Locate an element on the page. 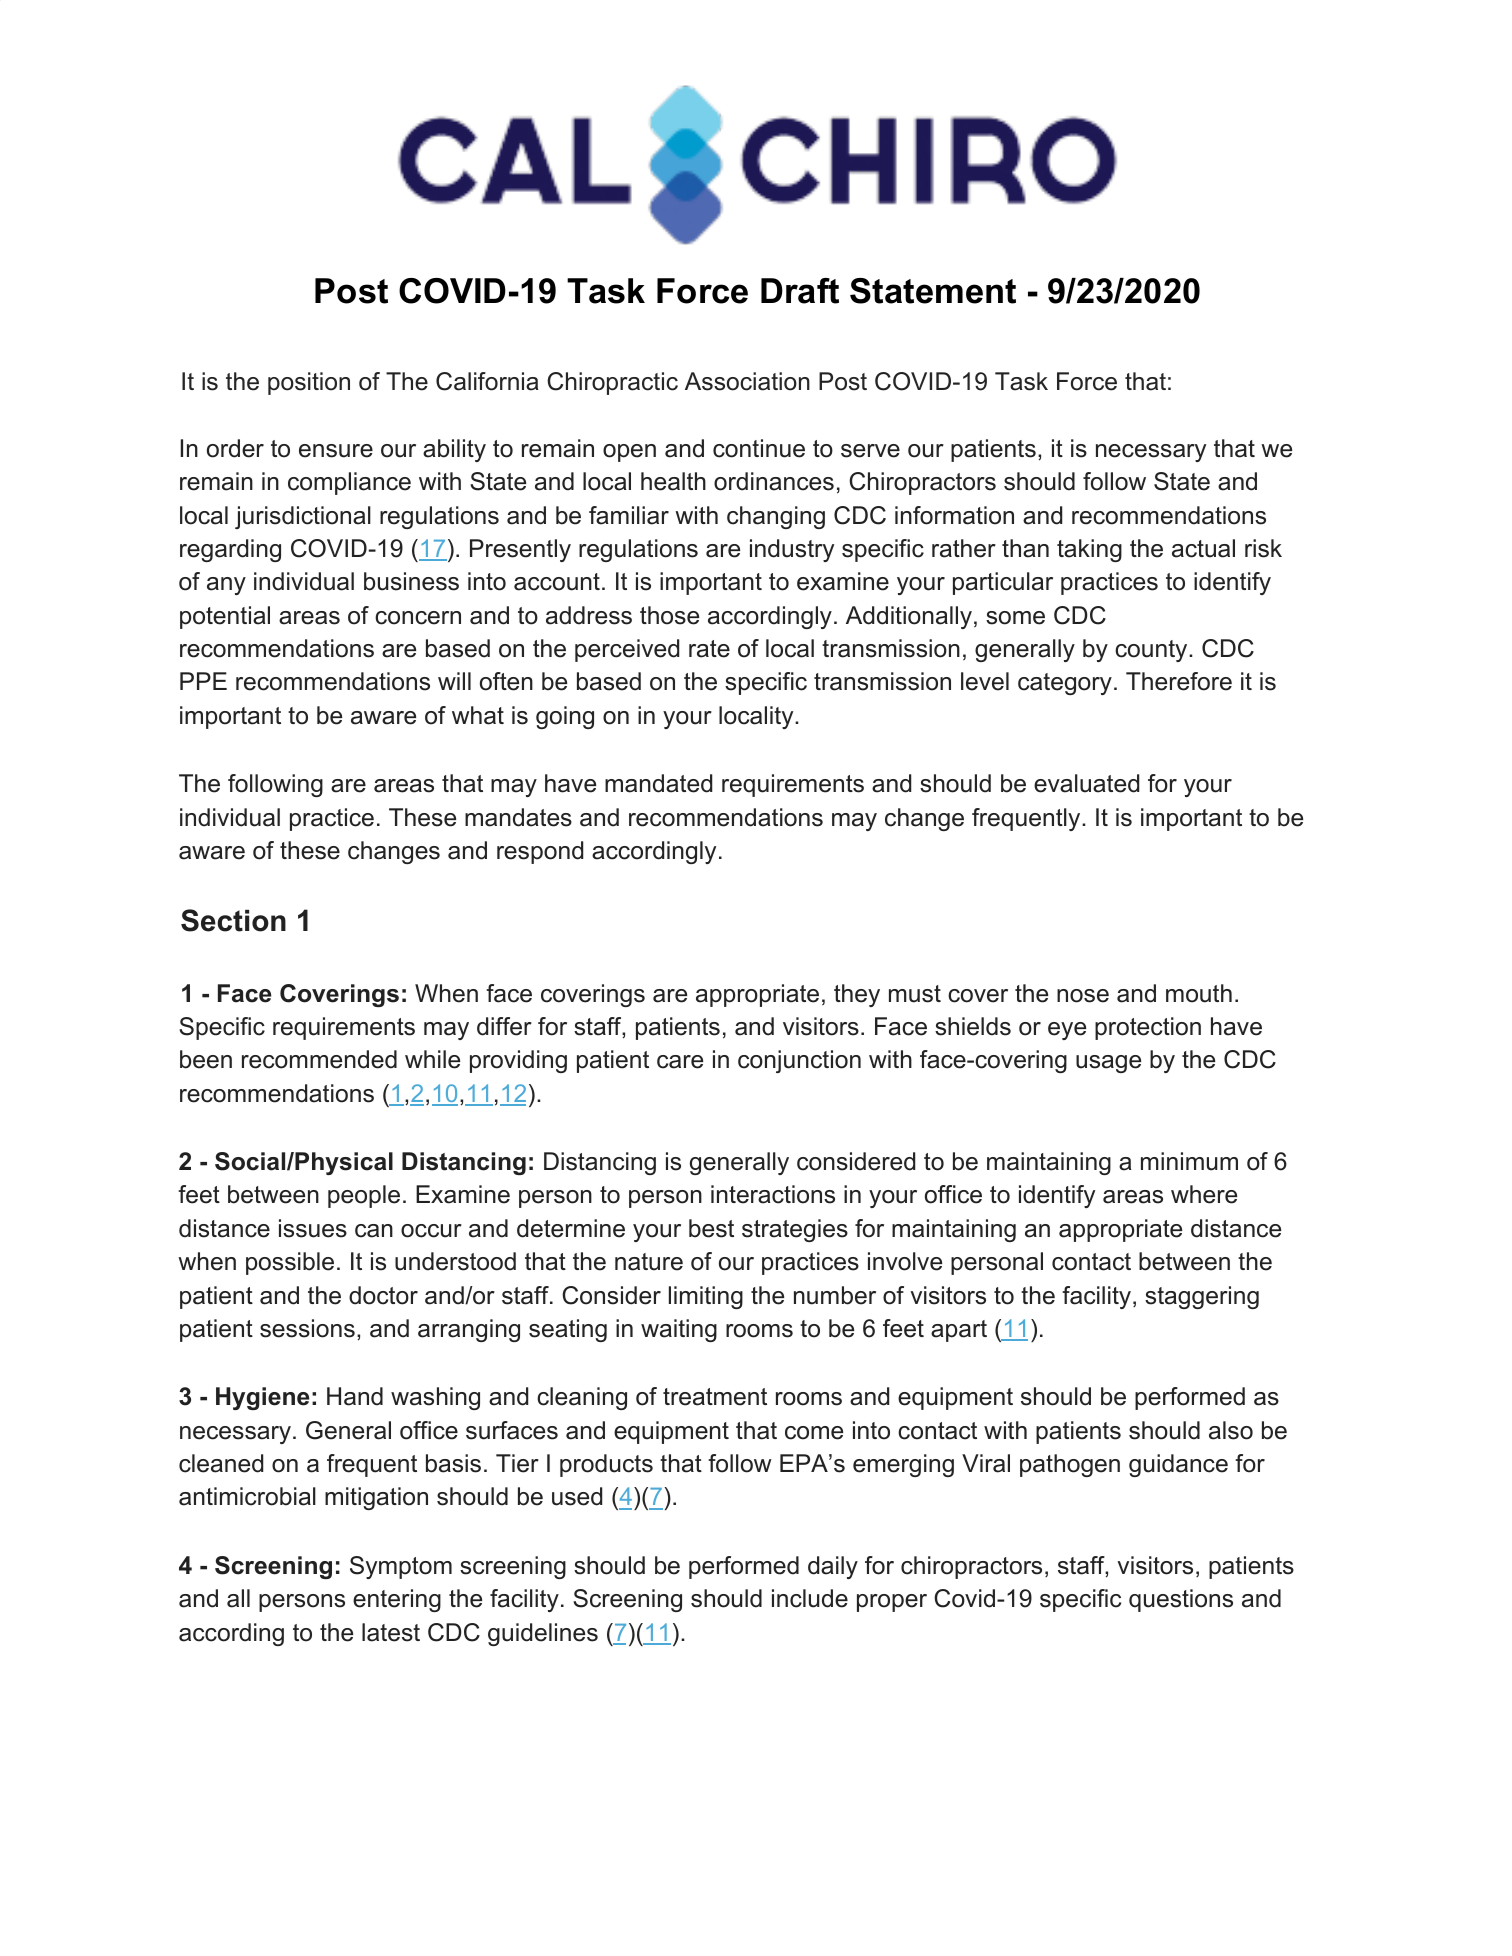 This image has height=1956, width=1512. entering is located at coordinates (397, 1600).
